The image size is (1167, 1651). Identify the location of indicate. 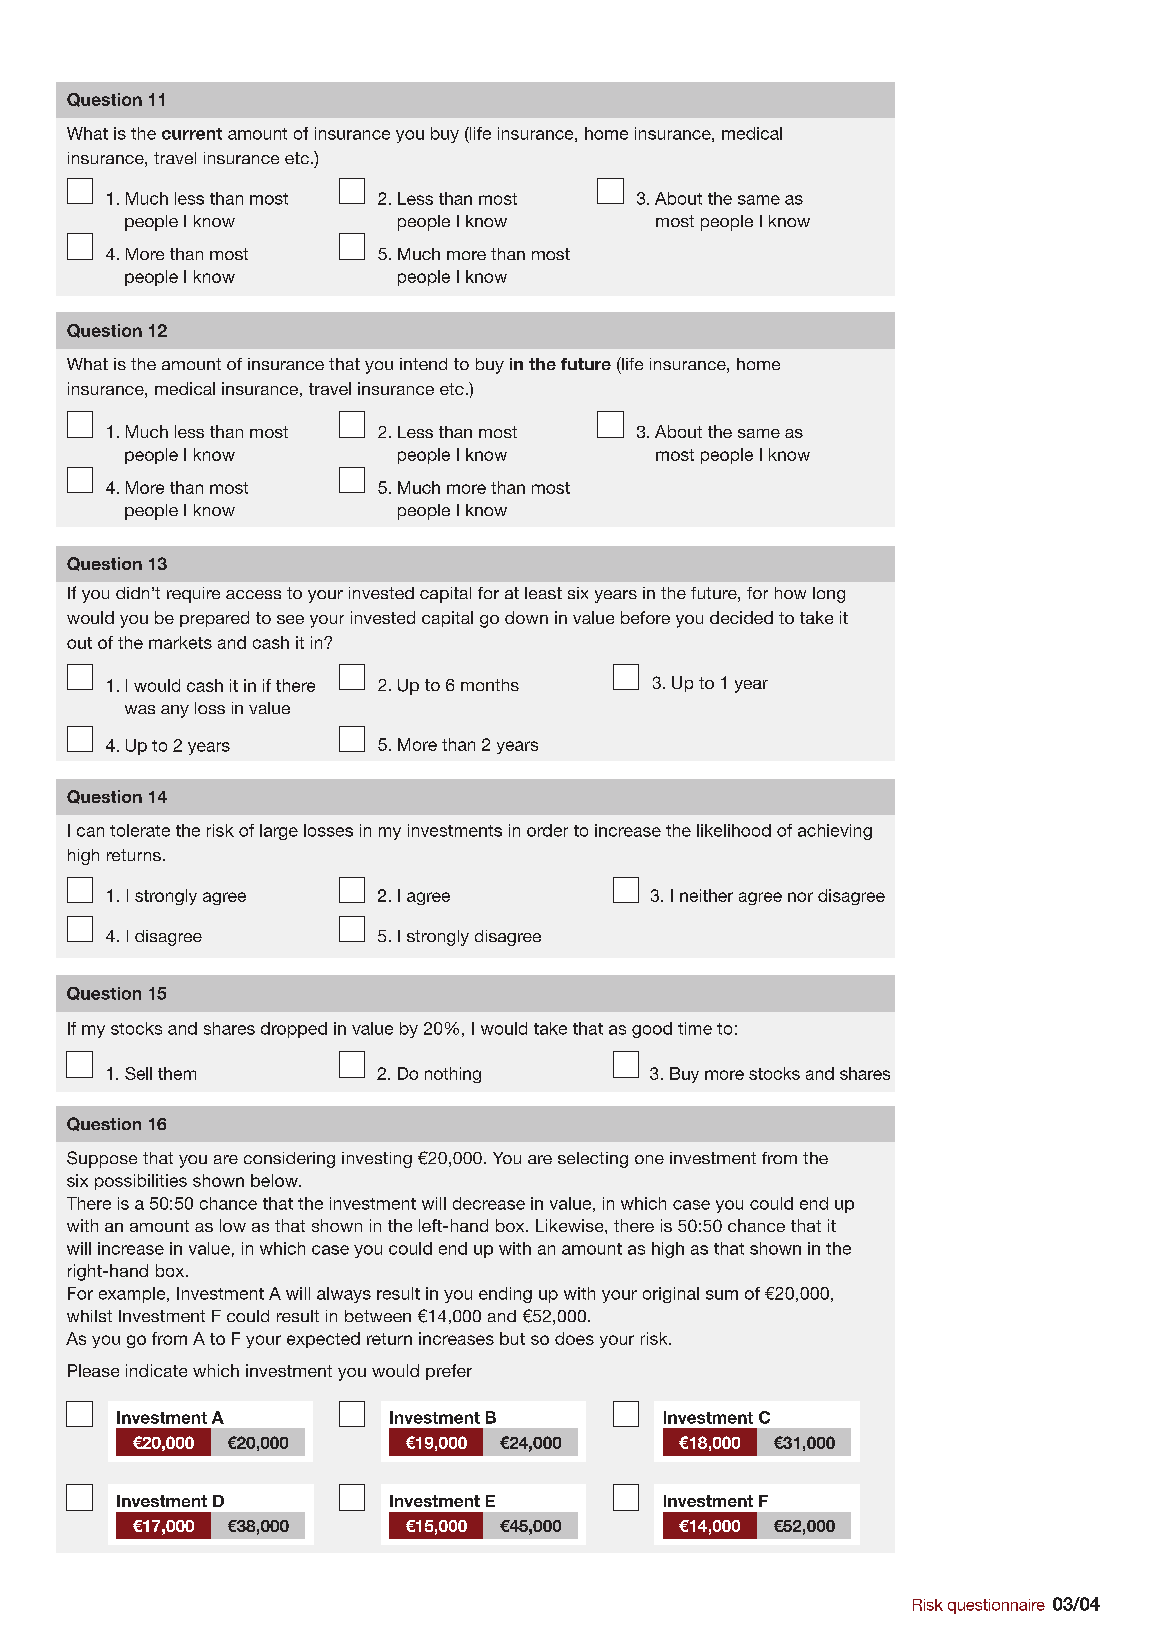
(156, 1370).
